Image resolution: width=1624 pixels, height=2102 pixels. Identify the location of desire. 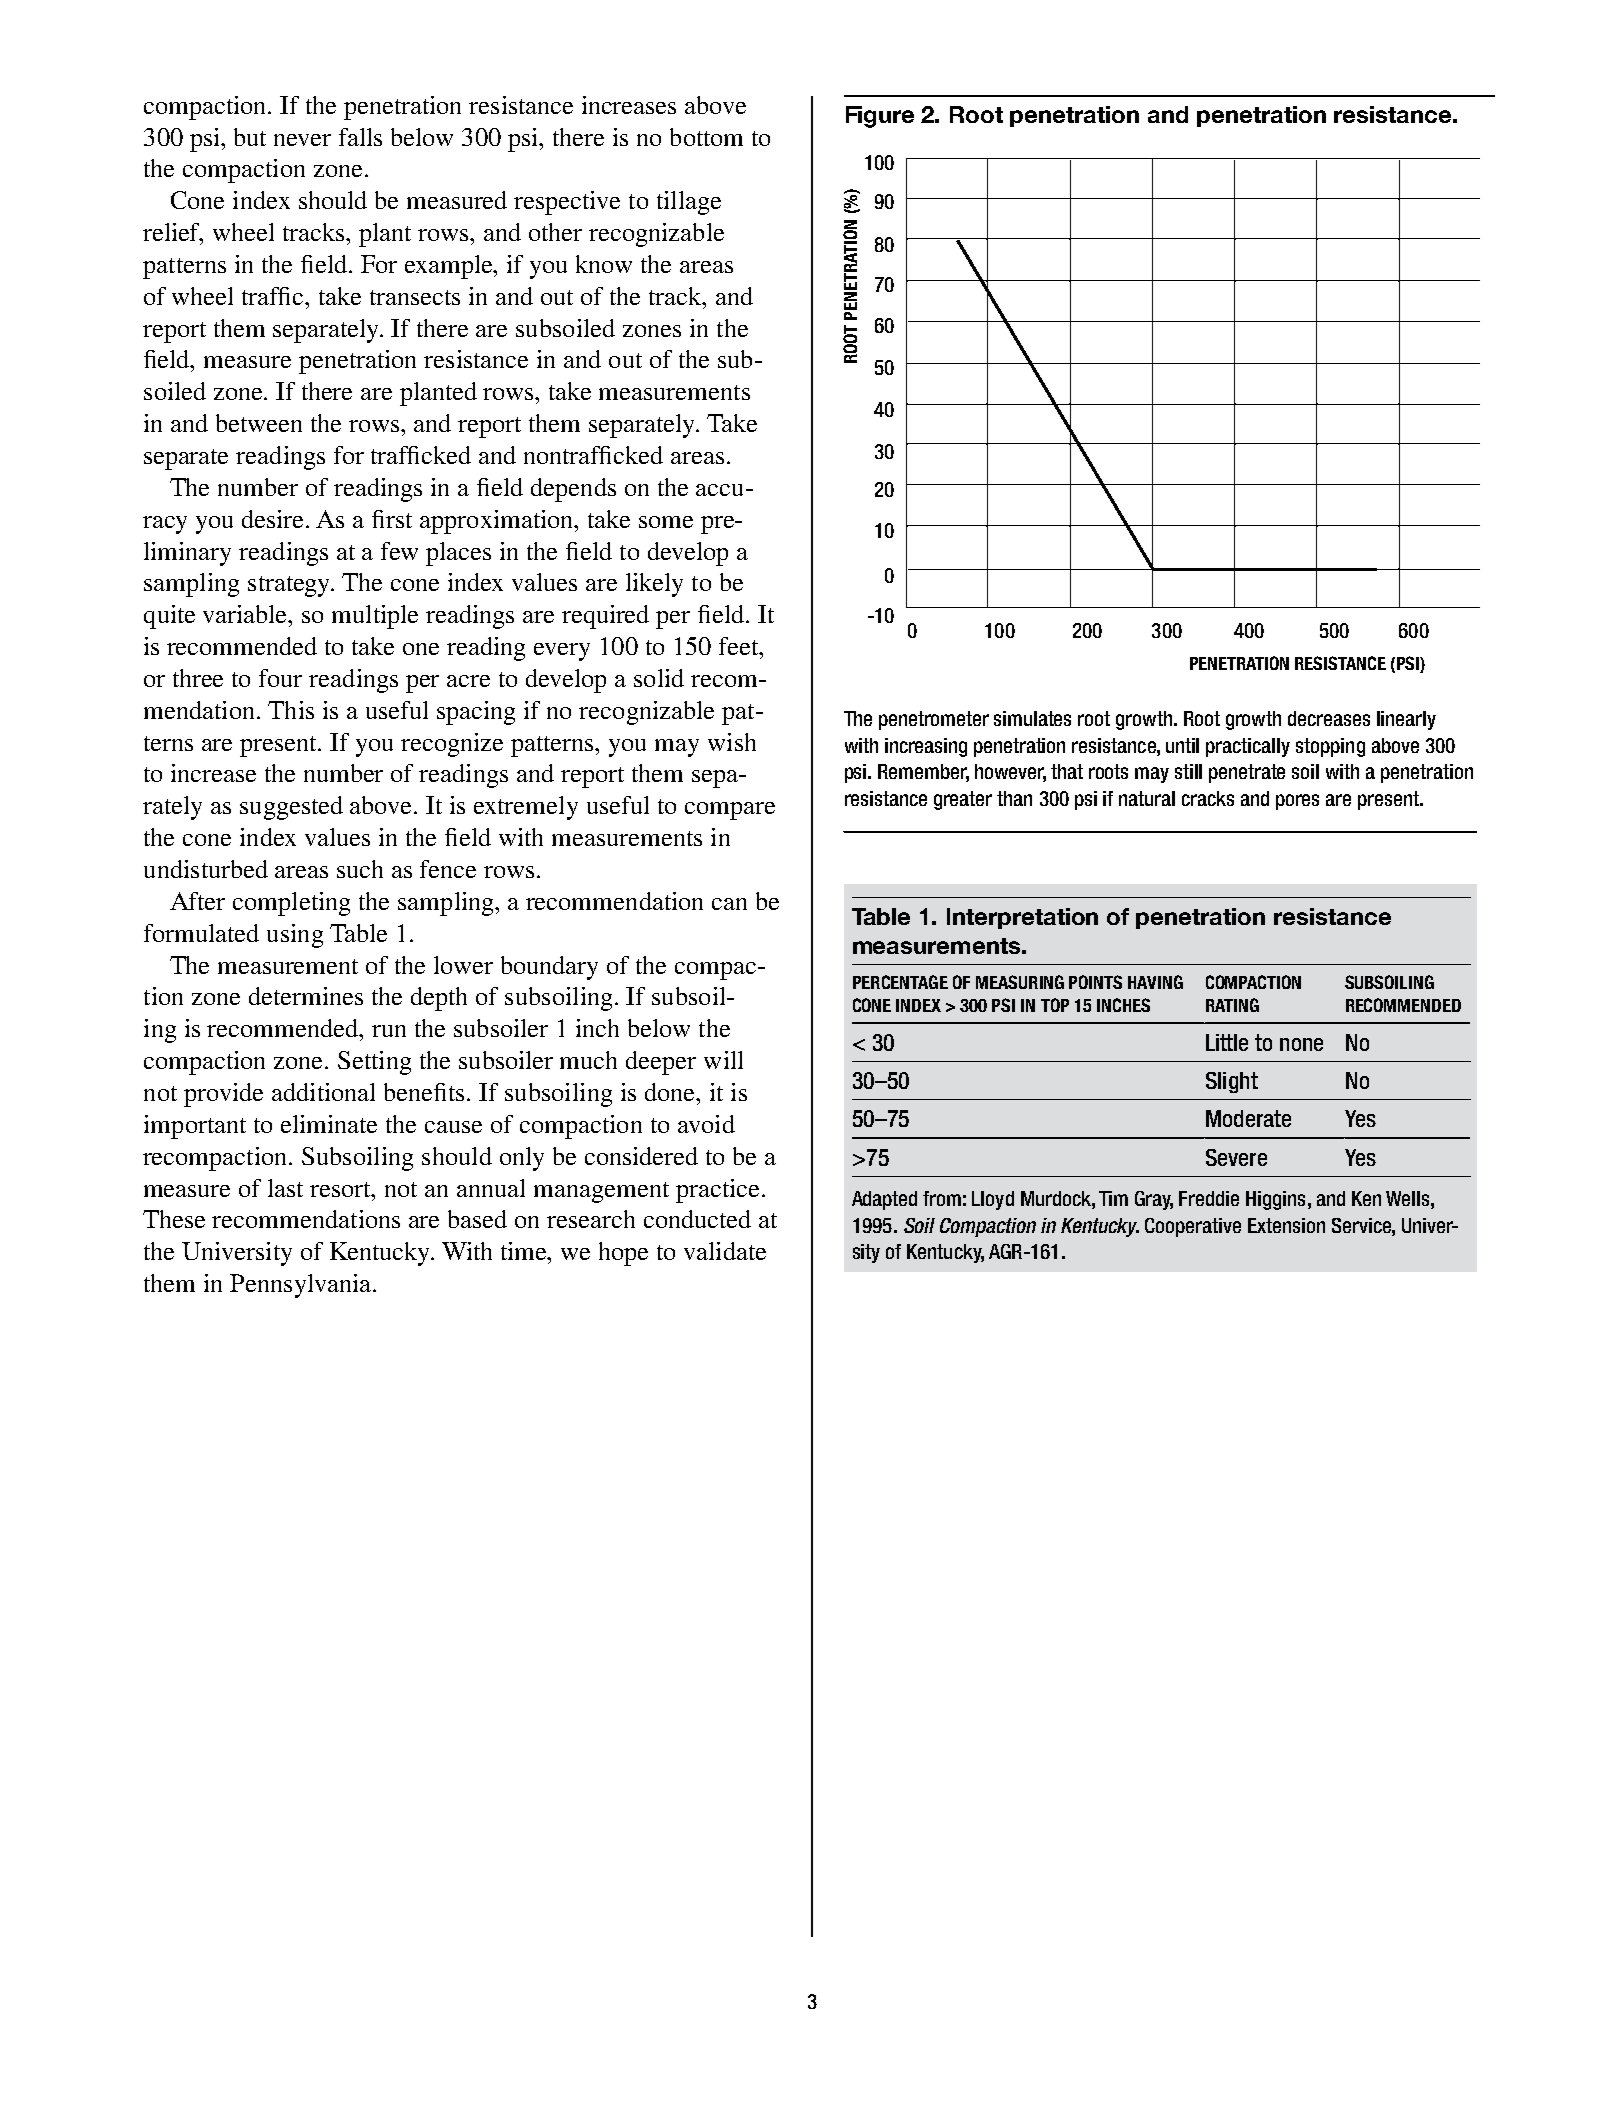
(274, 519).
